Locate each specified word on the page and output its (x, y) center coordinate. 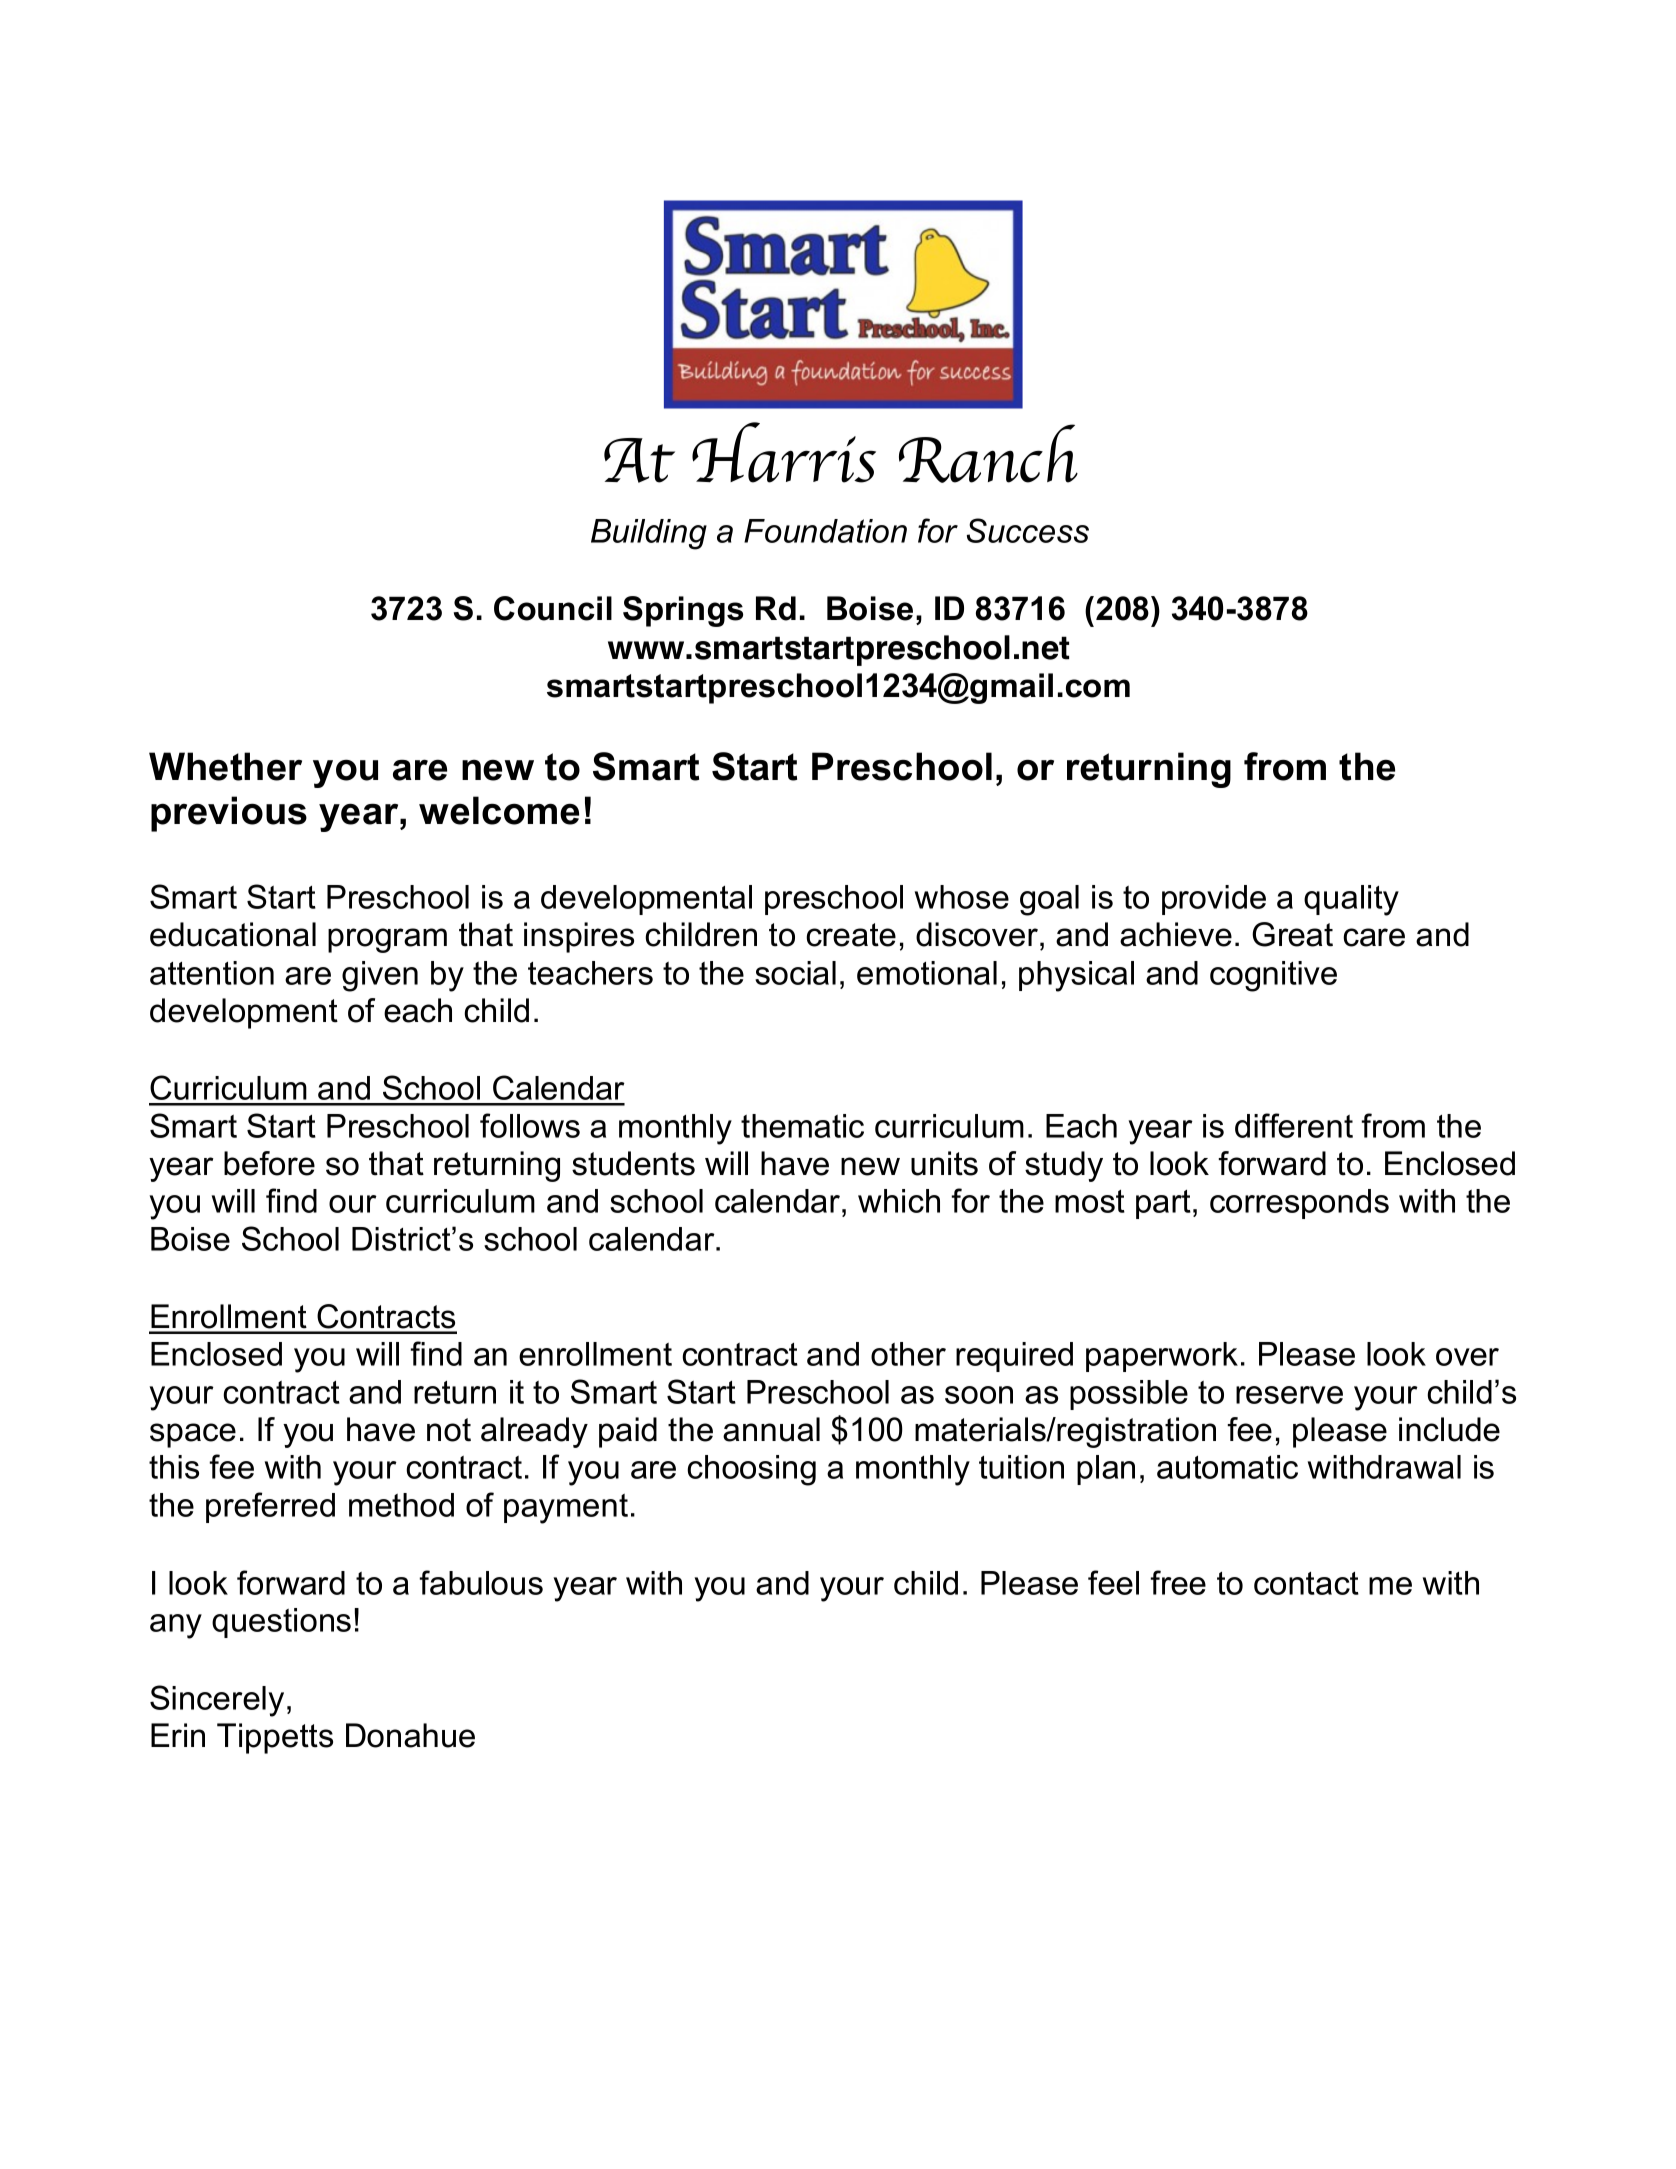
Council (553, 608)
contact (1306, 1583)
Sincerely (217, 1701)
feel (1113, 1582)
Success (1028, 530)
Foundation (825, 531)
